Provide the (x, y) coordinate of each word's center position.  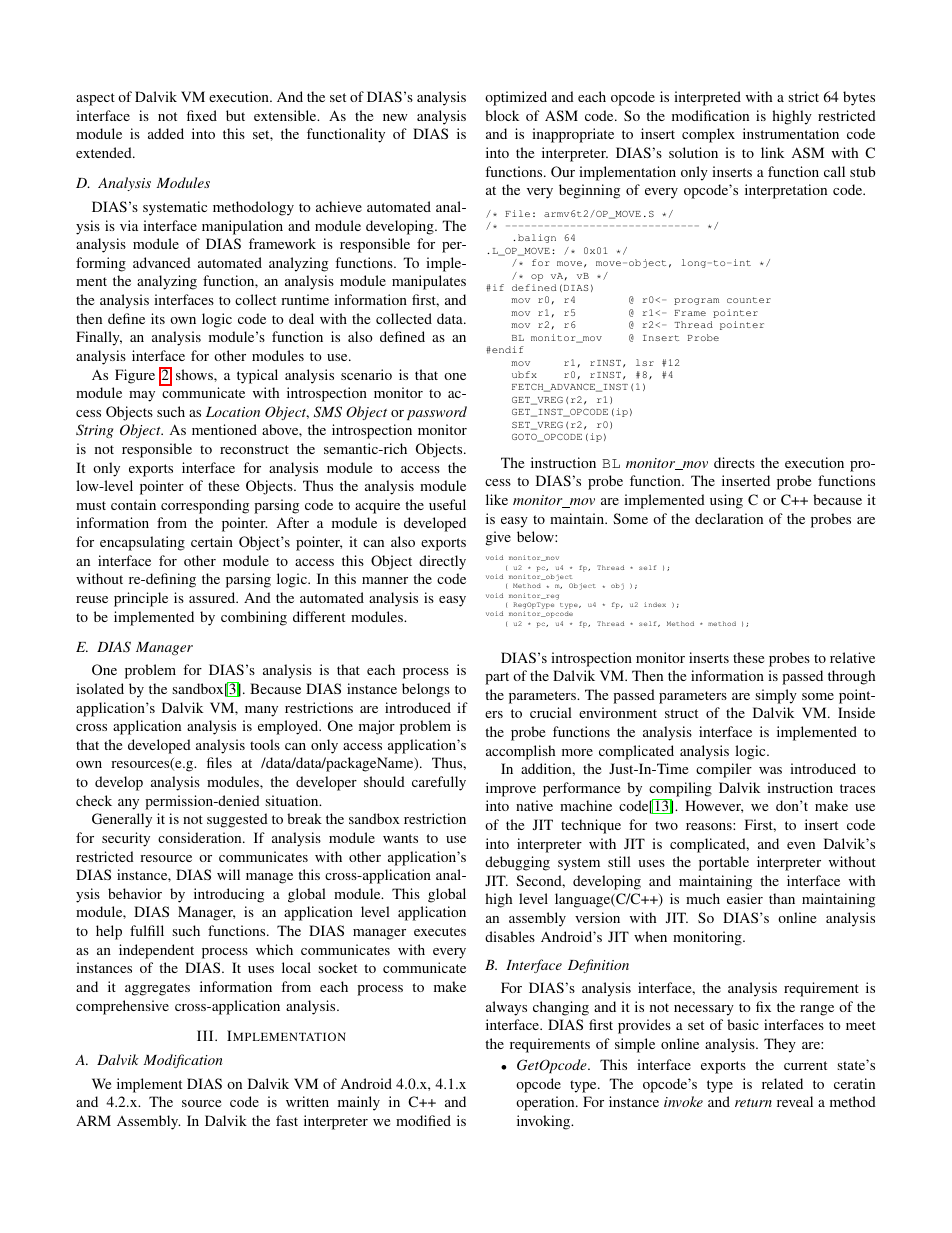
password (437, 413)
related (782, 1083)
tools (265, 744)
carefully (439, 783)
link (772, 152)
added (166, 133)
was (770, 770)
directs (734, 462)
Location (233, 412)
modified (423, 1120)
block (502, 115)
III (206, 1035)
